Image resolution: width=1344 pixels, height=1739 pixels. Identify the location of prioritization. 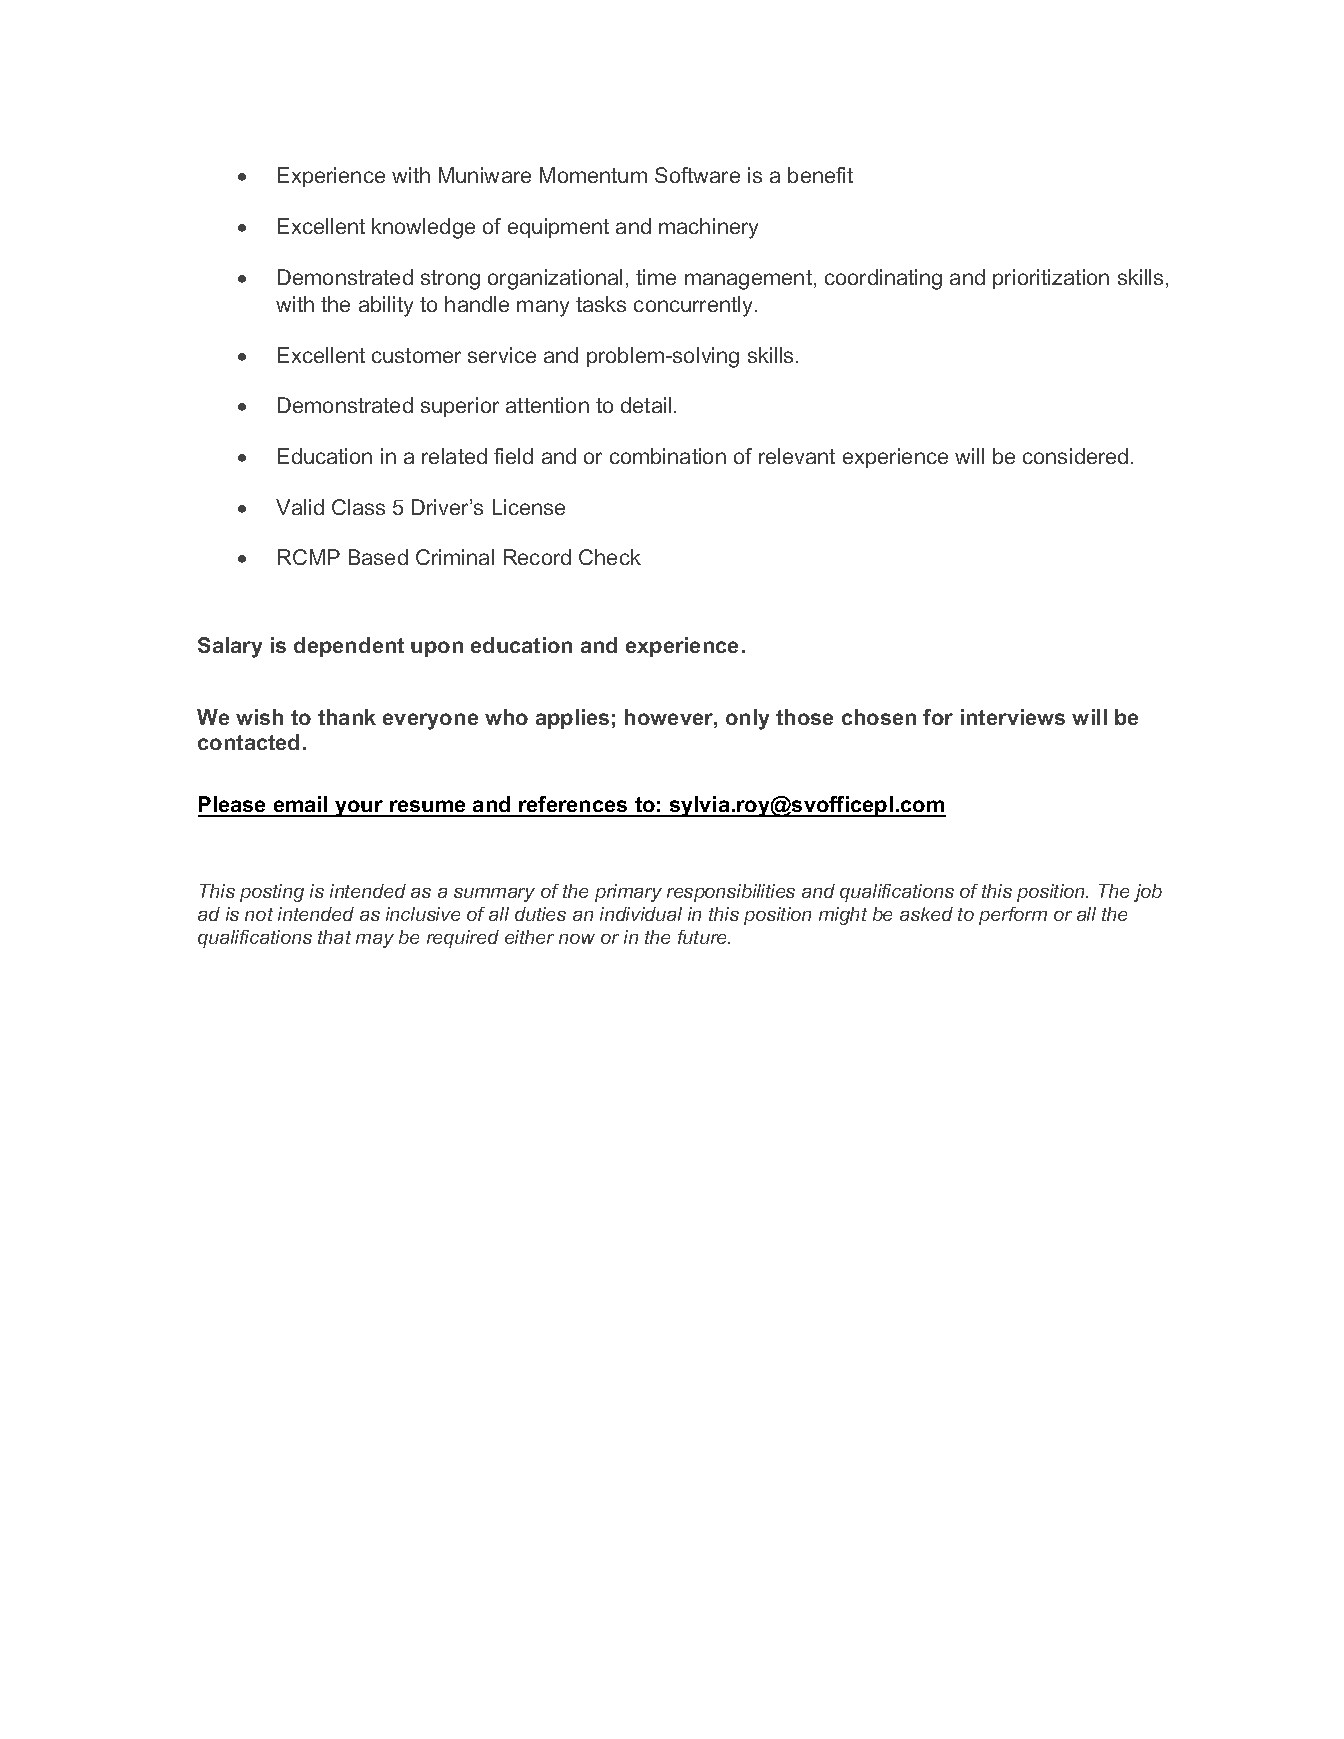
(1051, 279).
